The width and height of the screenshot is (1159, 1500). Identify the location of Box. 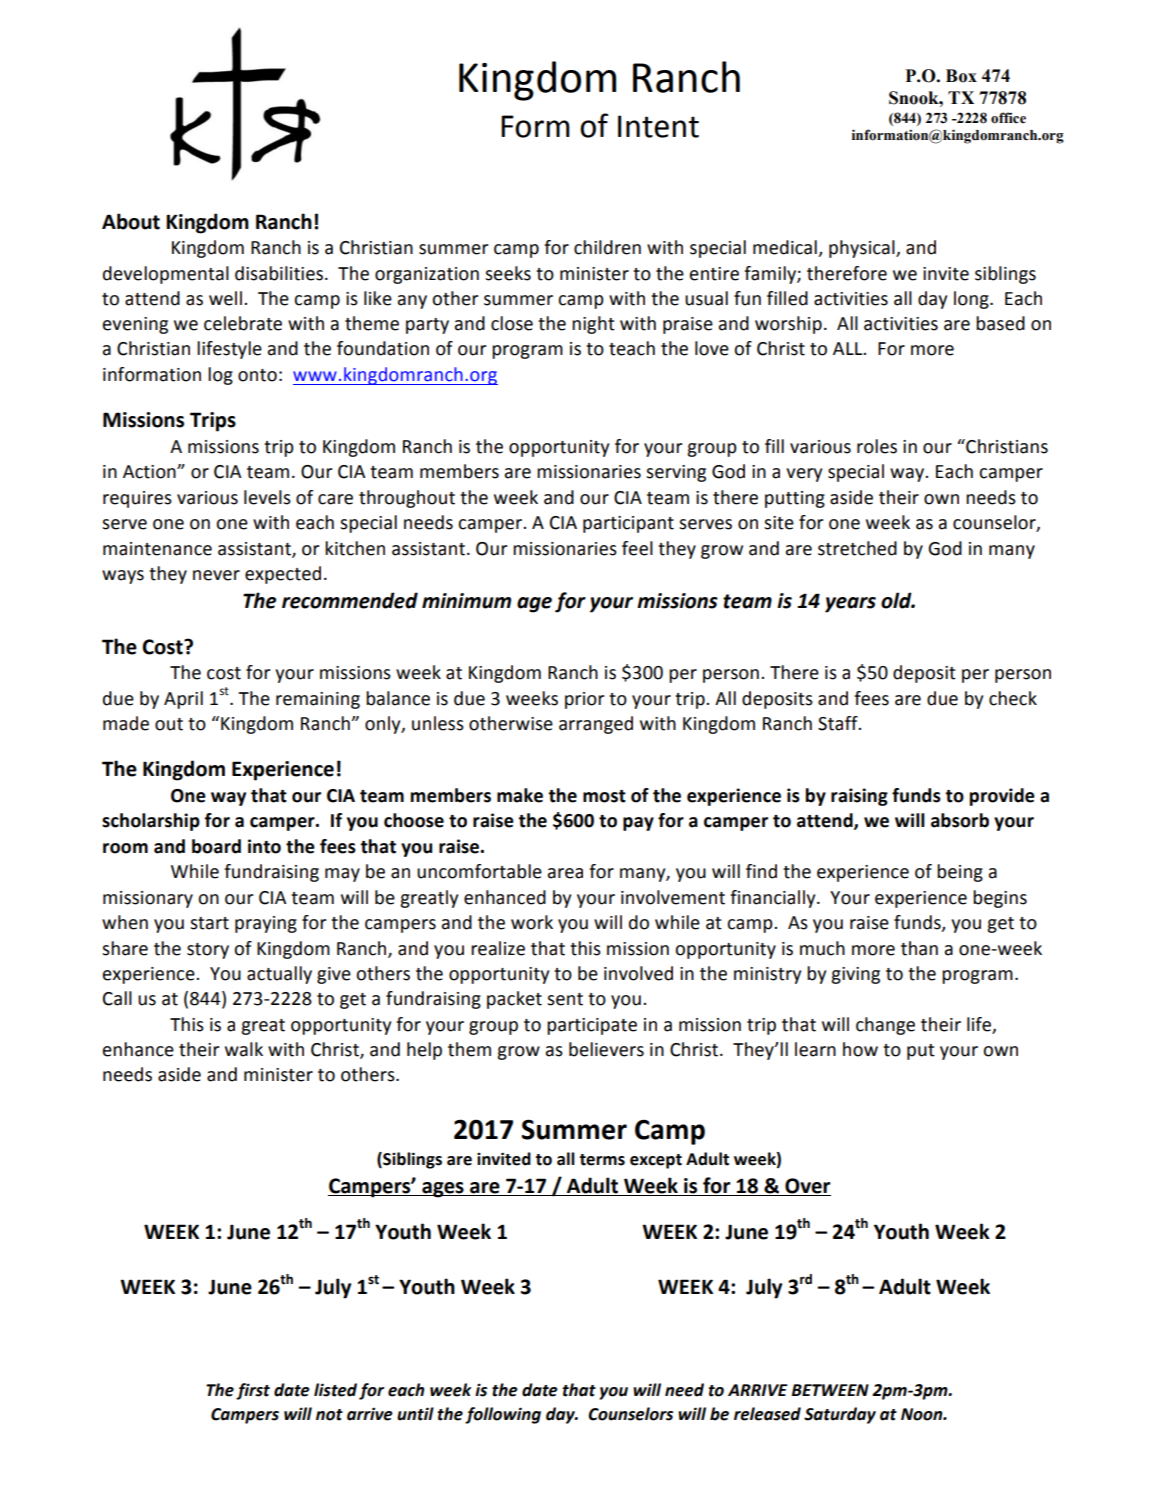
(961, 76).
